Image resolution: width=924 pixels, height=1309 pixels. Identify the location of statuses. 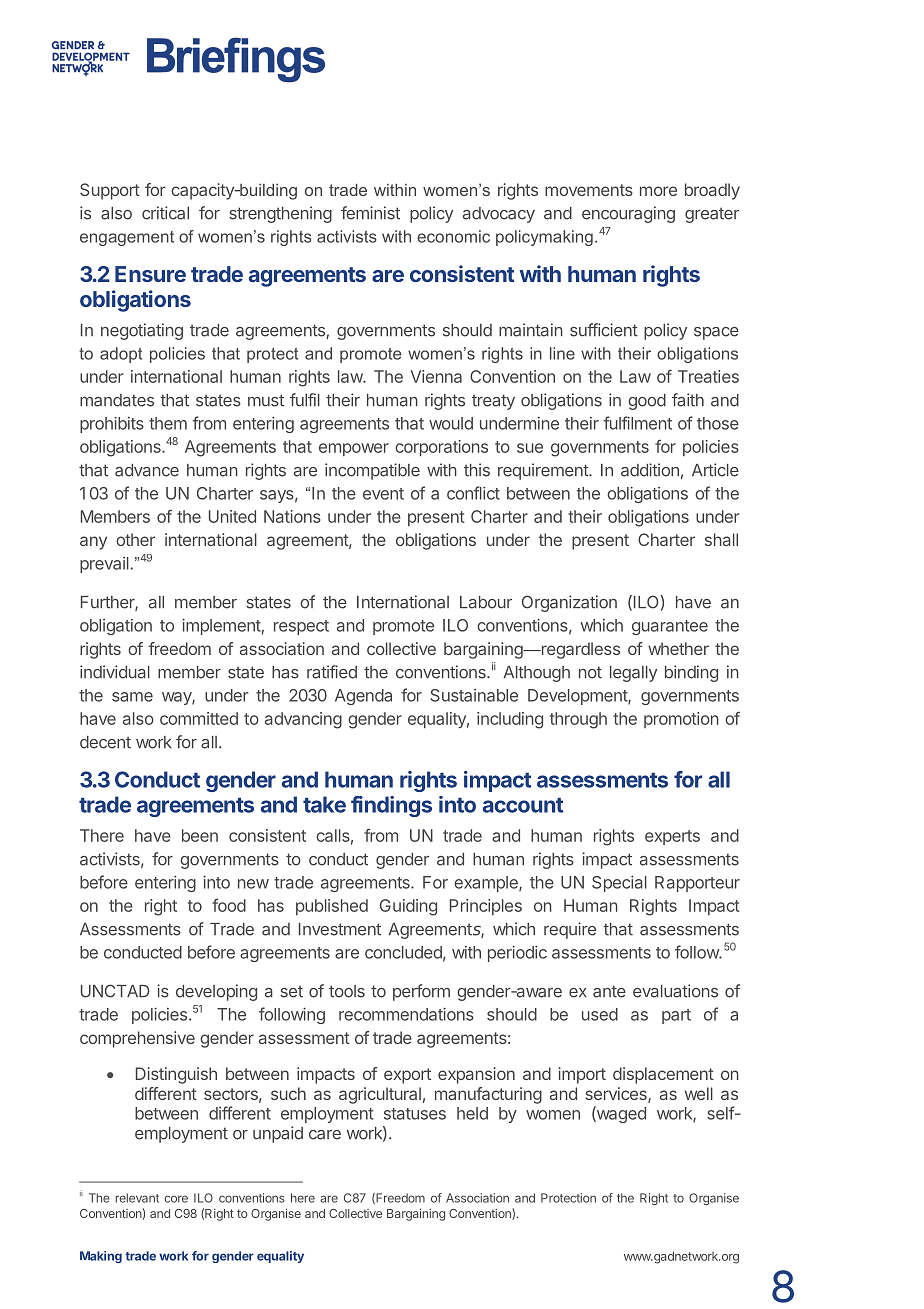
(415, 1114).
